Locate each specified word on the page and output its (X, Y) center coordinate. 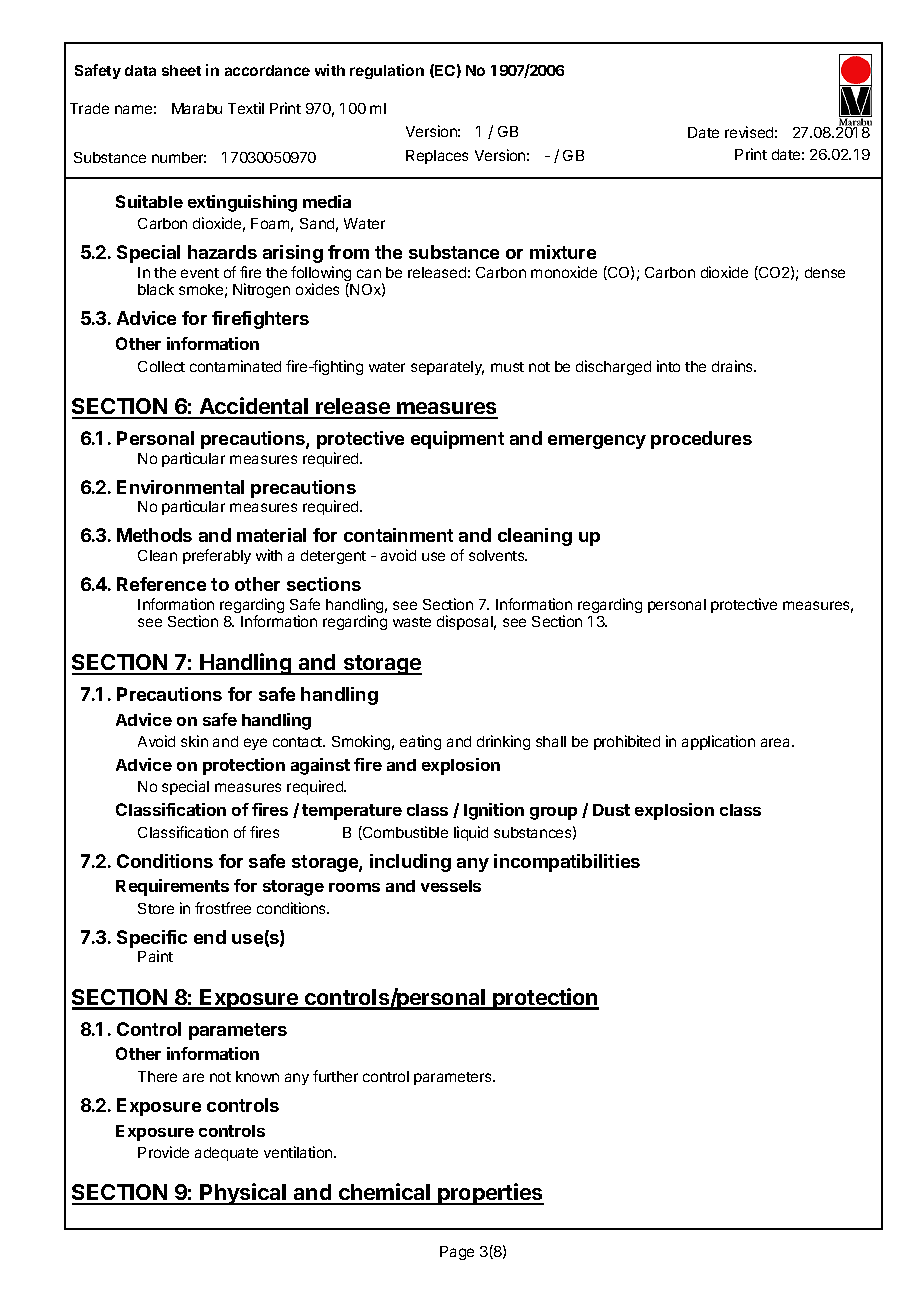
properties (490, 1194)
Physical (244, 1194)
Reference (161, 584)
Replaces (437, 157)
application (718, 742)
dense (825, 272)
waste (412, 622)
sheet (181, 70)
